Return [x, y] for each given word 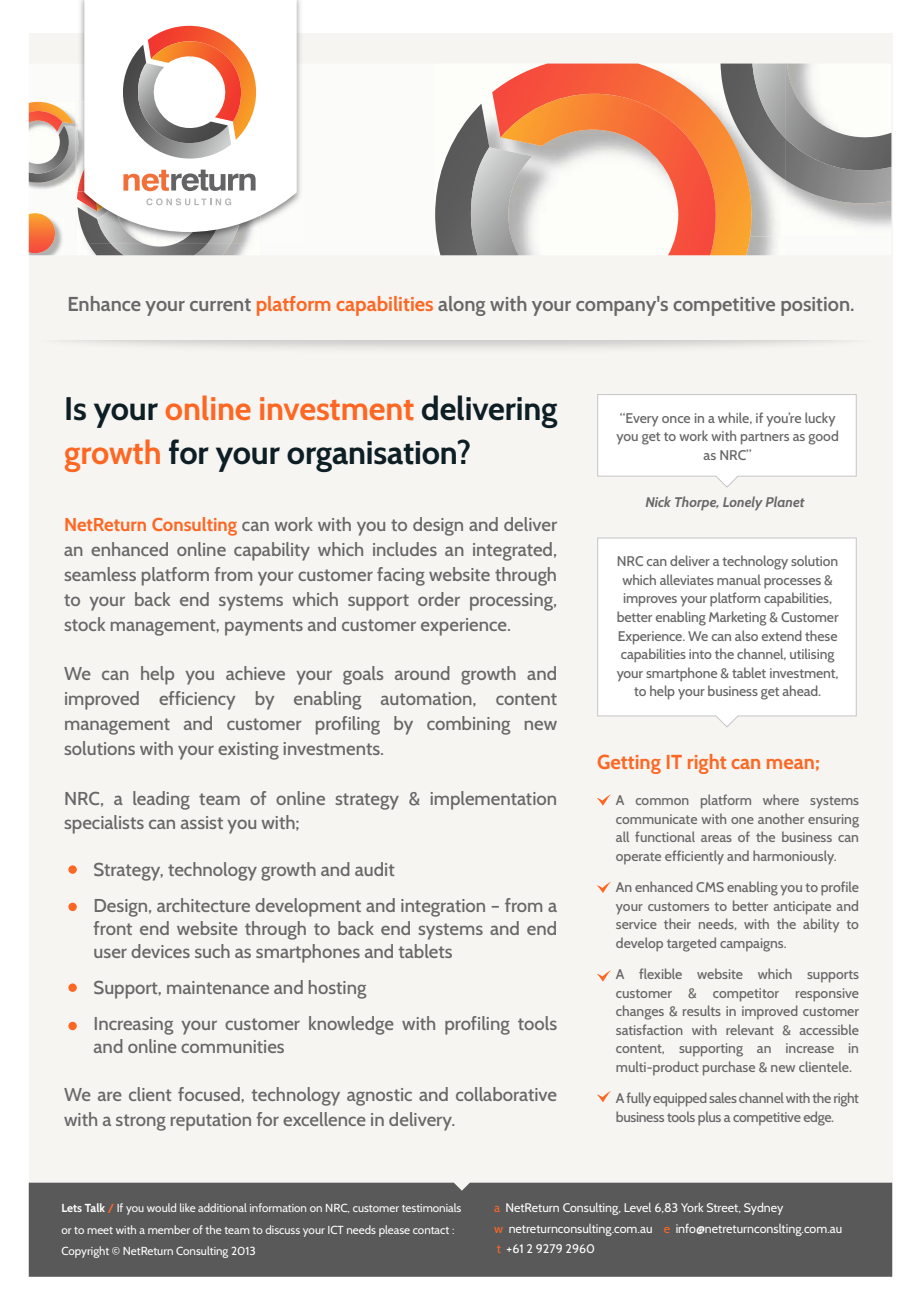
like [188, 1207]
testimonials [431, 1207]
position [816, 306]
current [220, 304]
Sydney [763, 1209]
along [462, 306]
